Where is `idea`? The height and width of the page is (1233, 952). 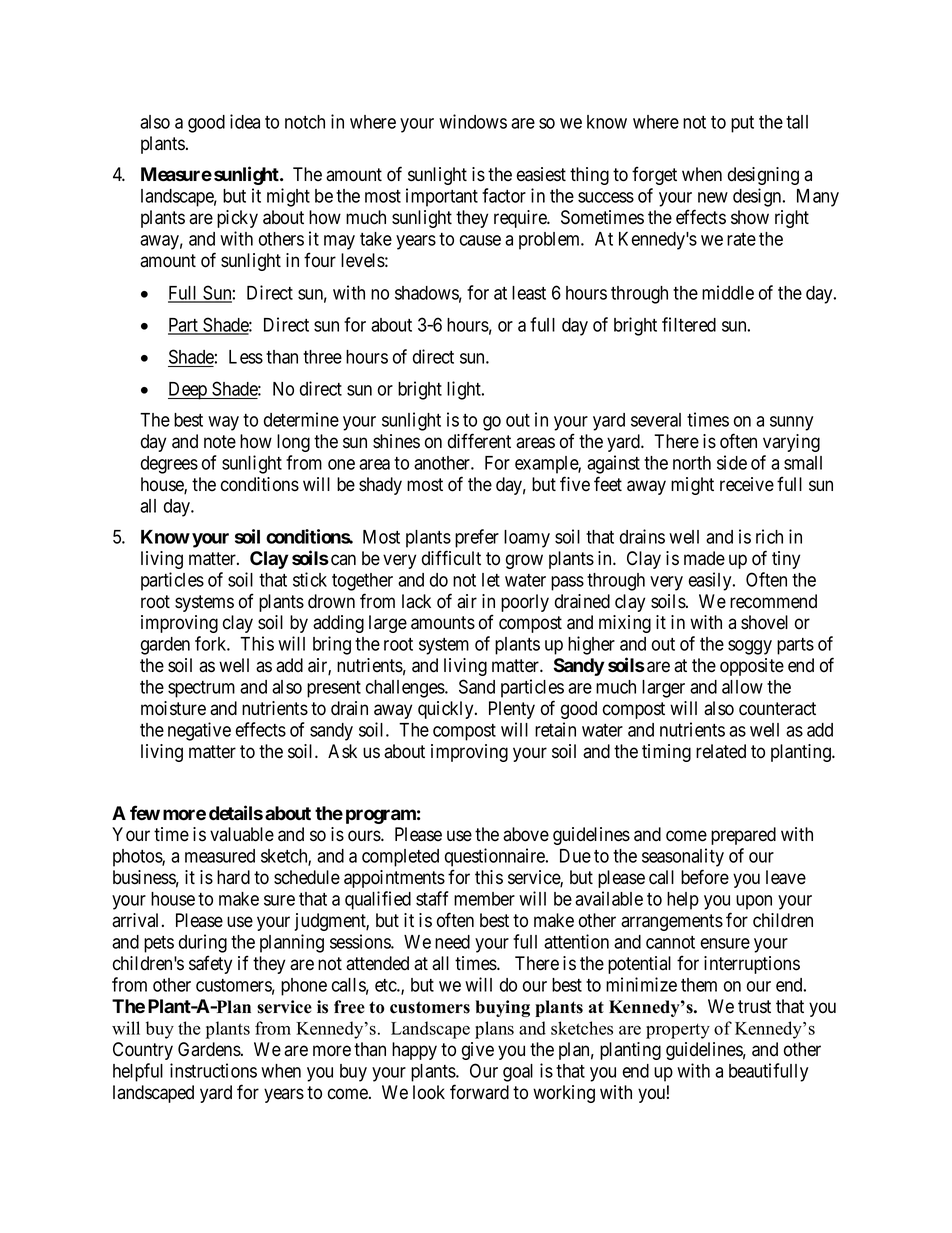
idea is located at coordinates (245, 121).
